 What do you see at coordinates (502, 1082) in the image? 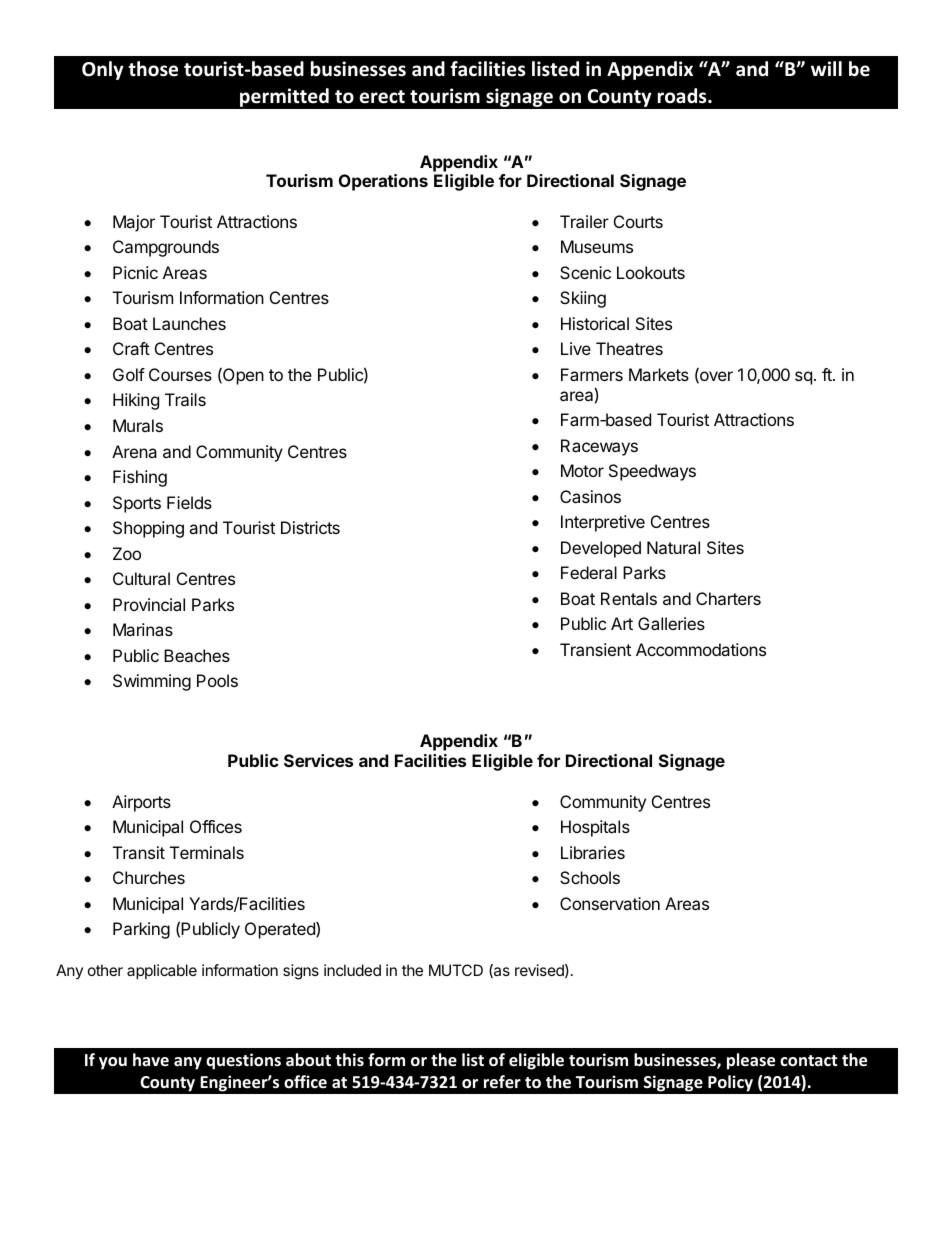
I see `refer` at bounding box center [502, 1082].
